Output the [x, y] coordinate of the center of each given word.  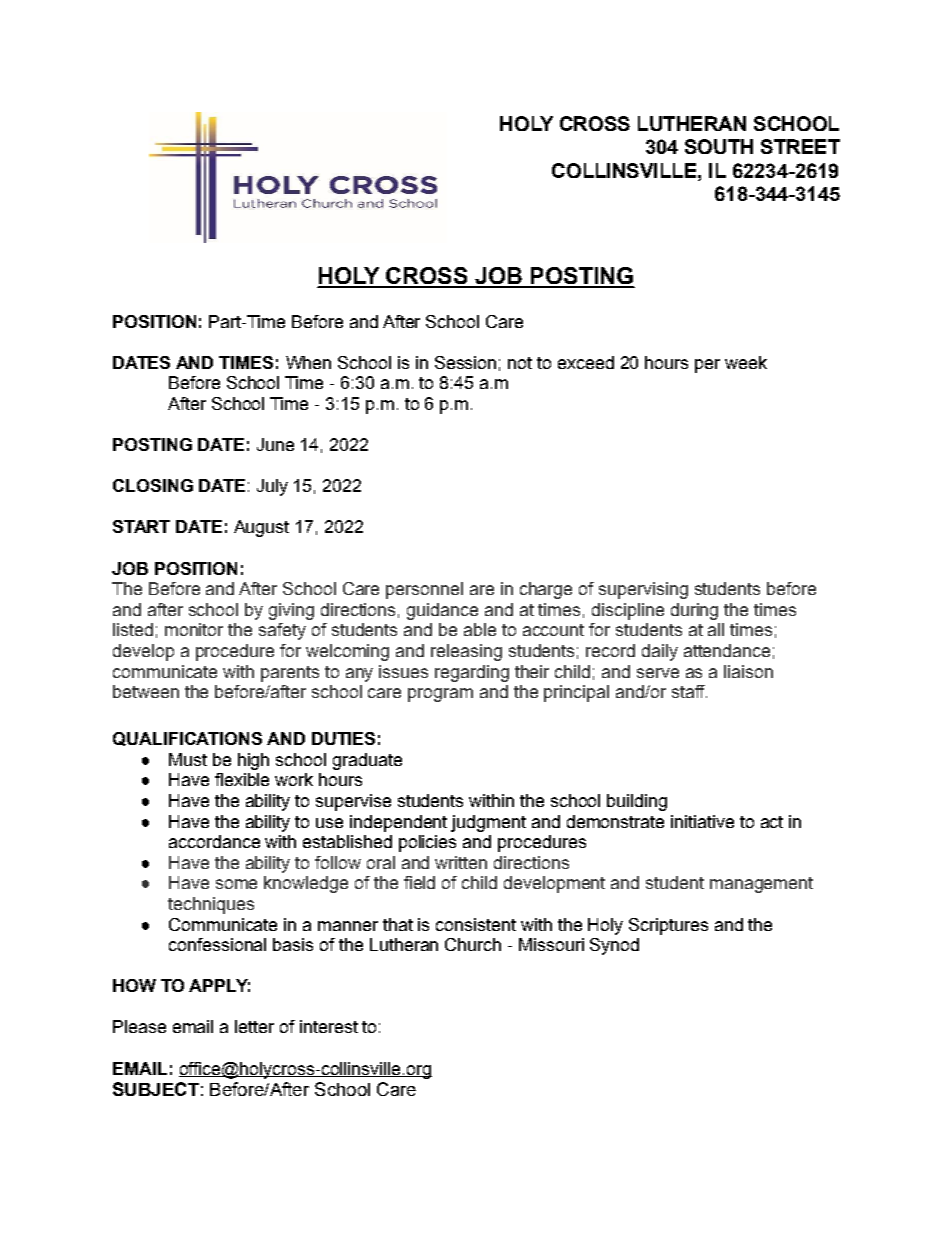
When [308, 362]
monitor [194, 629]
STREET [800, 146]
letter [254, 1026]
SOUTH [719, 146]
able [480, 629]
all [716, 629]
